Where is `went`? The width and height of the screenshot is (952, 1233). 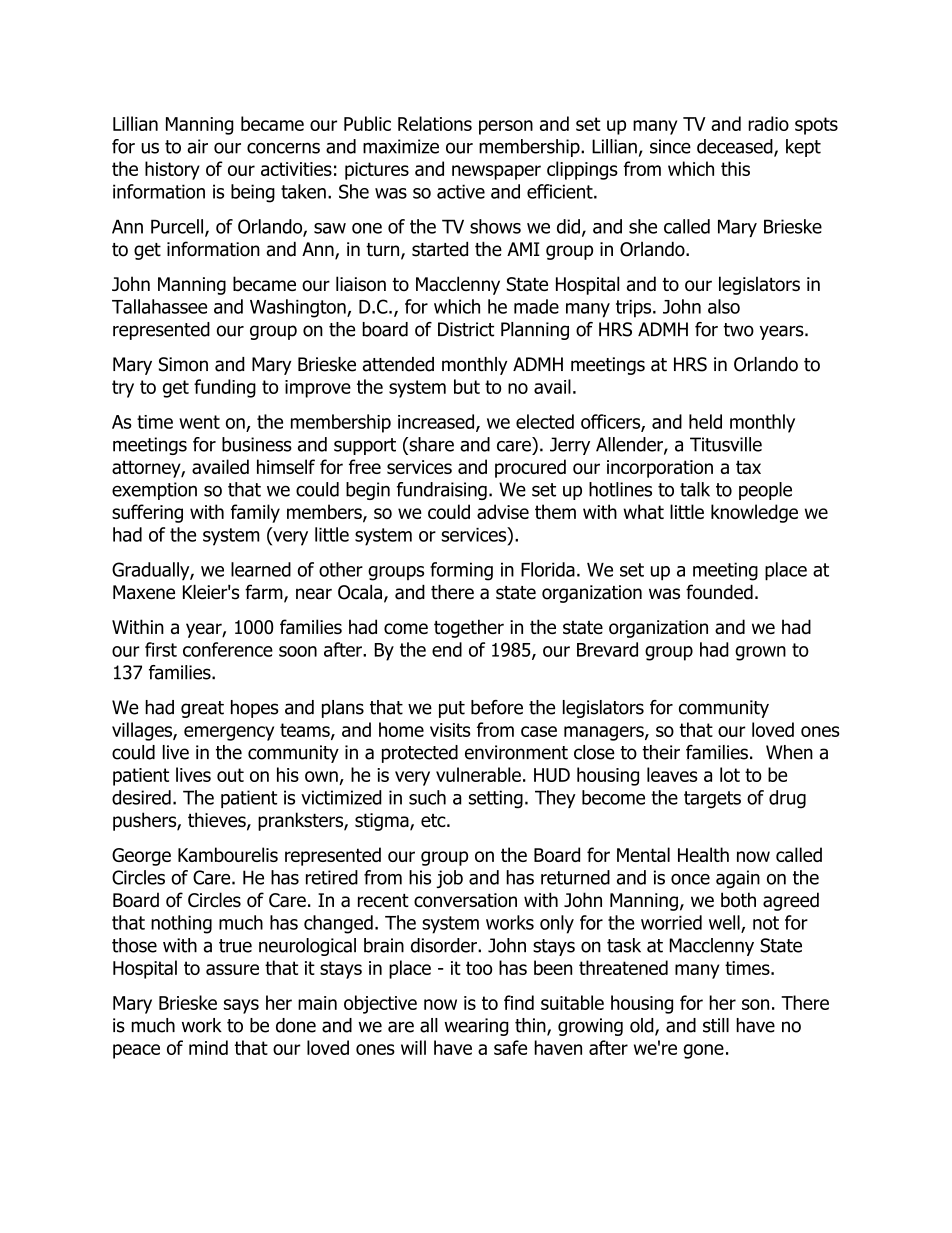
went is located at coordinates (199, 422).
